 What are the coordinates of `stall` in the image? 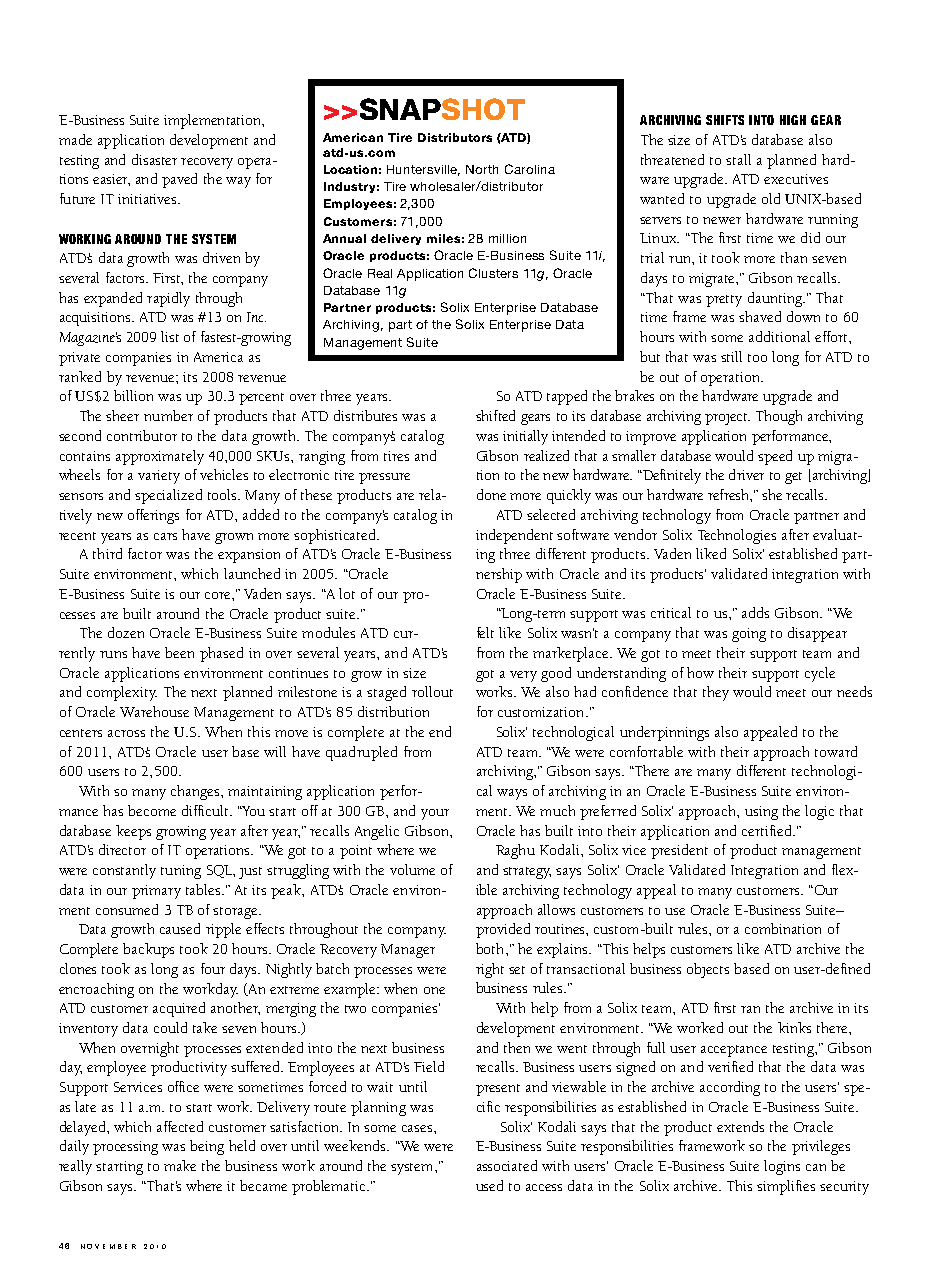 It's located at (738, 159).
